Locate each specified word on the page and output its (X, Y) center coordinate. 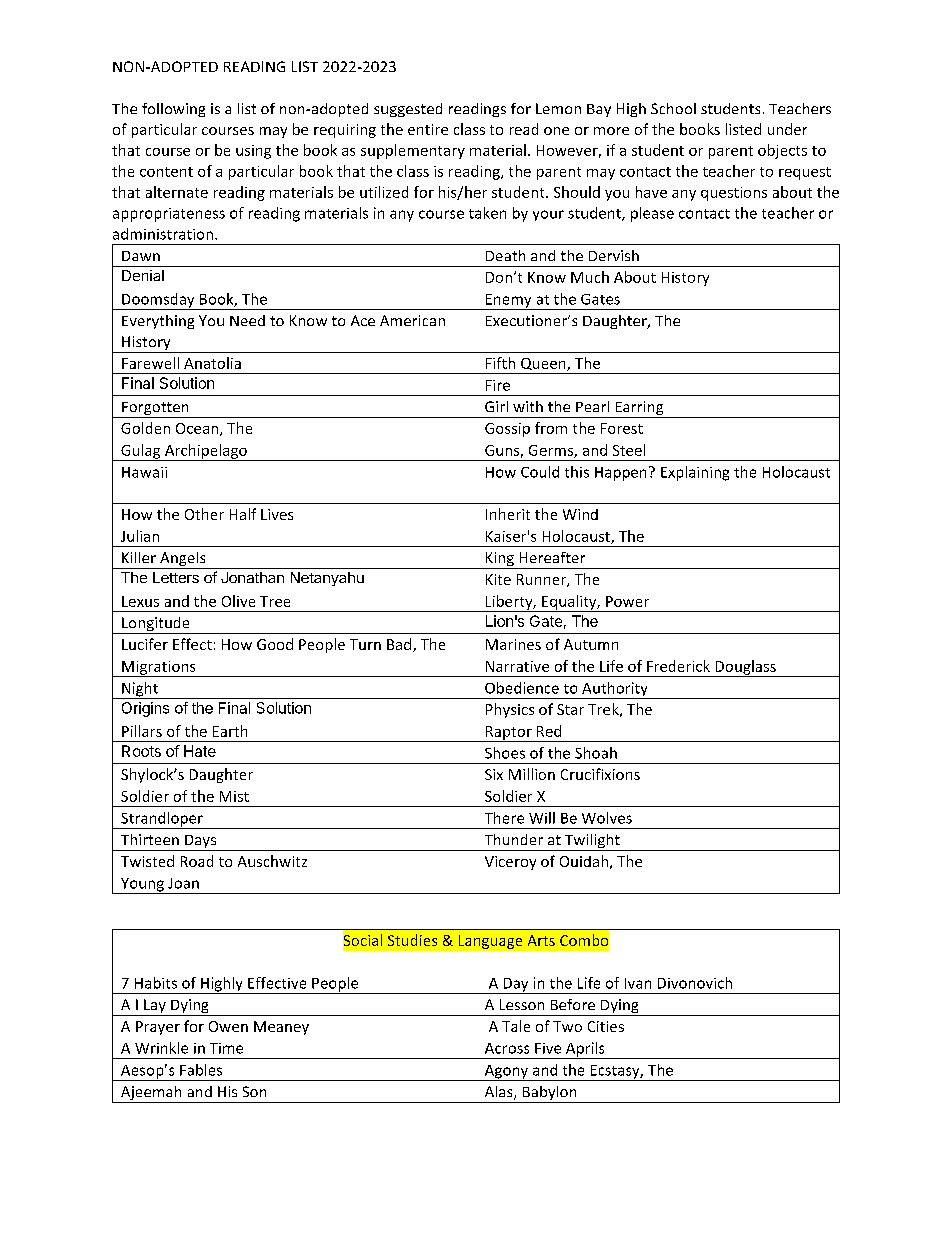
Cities (606, 1026)
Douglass (745, 668)
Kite (498, 579)
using (253, 152)
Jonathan (252, 577)
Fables (201, 1070)
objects (782, 151)
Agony (506, 1073)
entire (428, 129)
